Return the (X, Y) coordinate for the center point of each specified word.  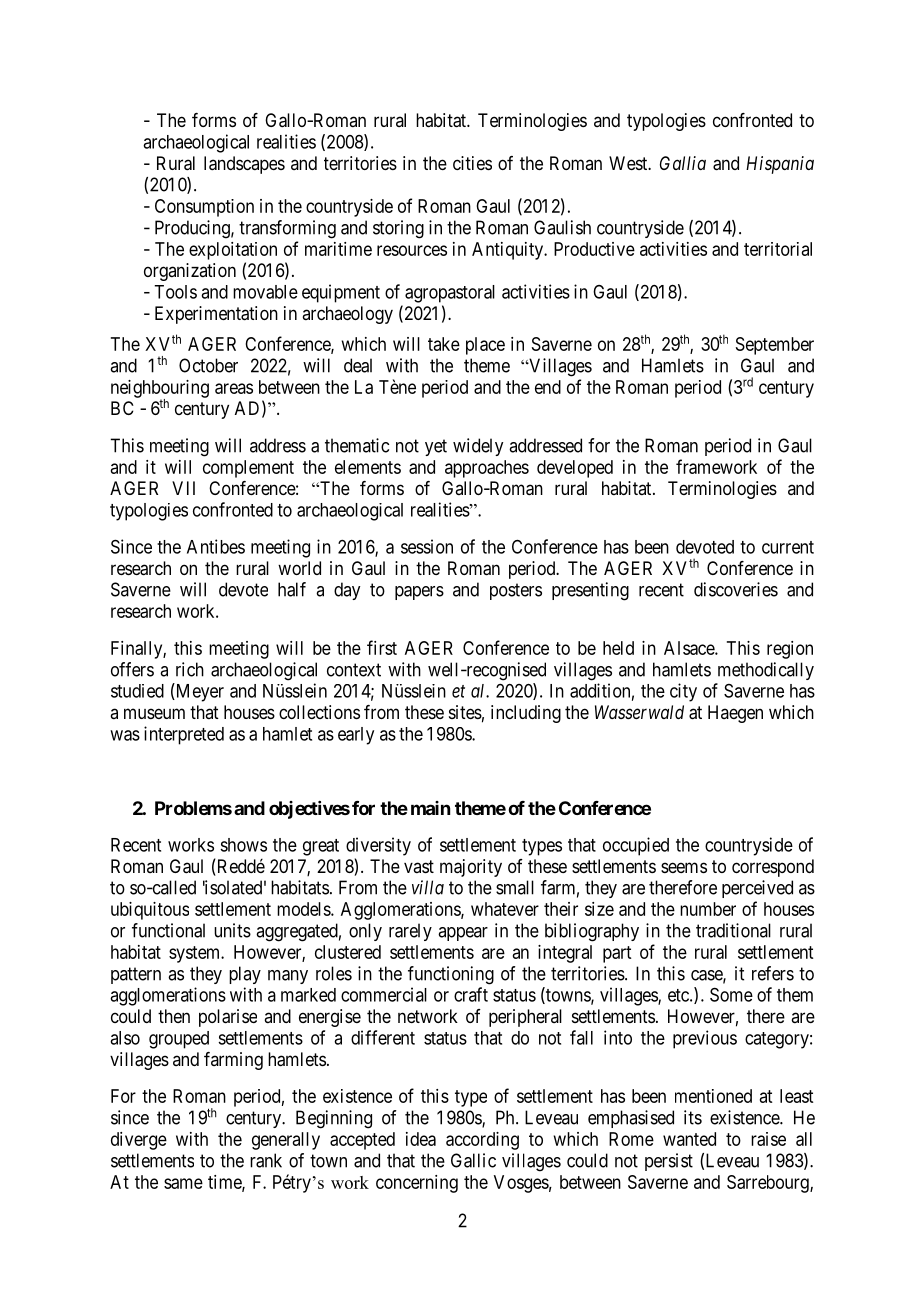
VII (183, 488)
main (430, 808)
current (788, 547)
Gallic (473, 1160)
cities (472, 163)
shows (243, 845)
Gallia (683, 163)
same (183, 1183)
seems (684, 867)
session (427, 546)
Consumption (204, 208)
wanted (689, 1139)
